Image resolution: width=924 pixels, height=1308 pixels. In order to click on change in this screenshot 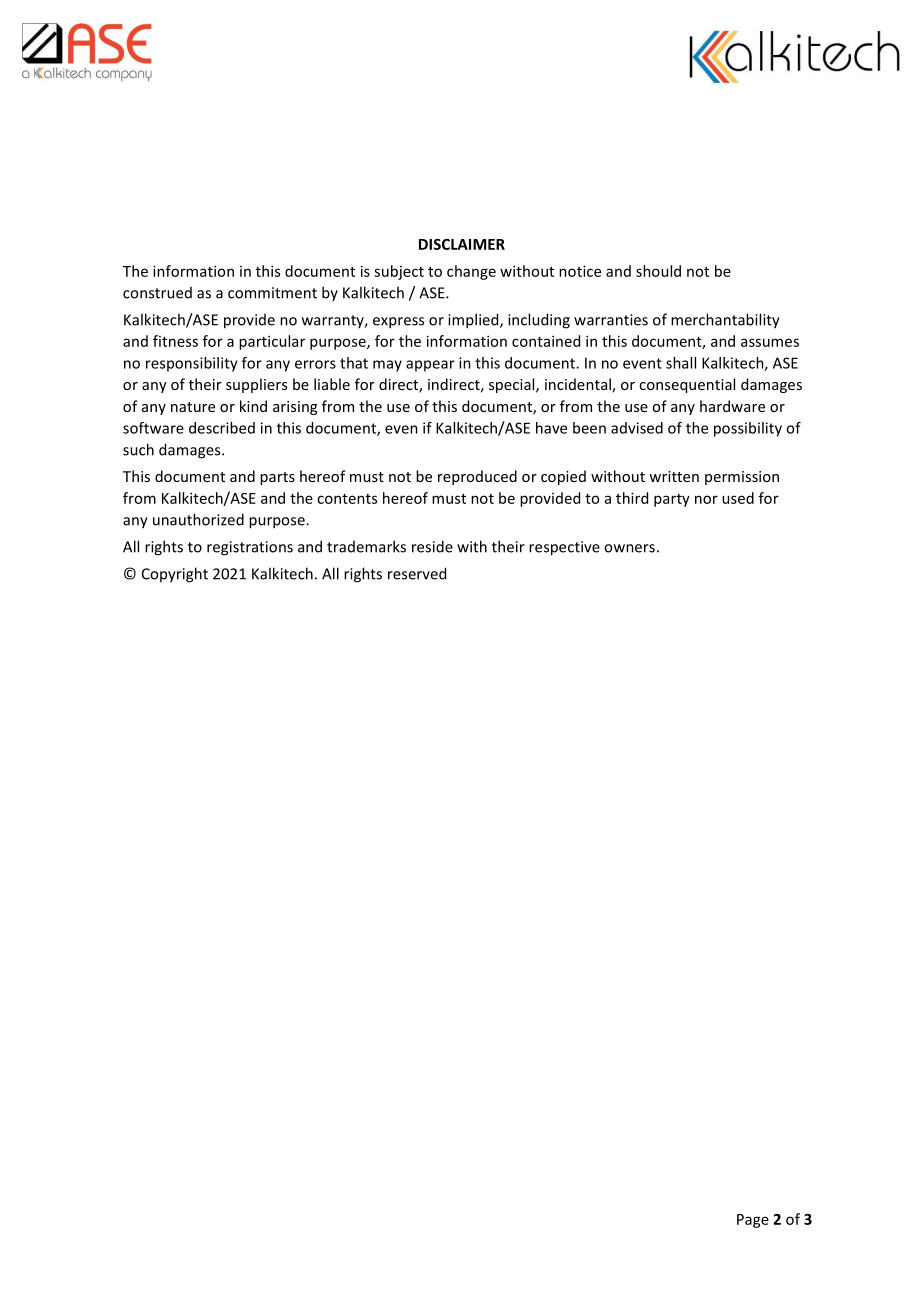, I will do `click(471, 272)`.
